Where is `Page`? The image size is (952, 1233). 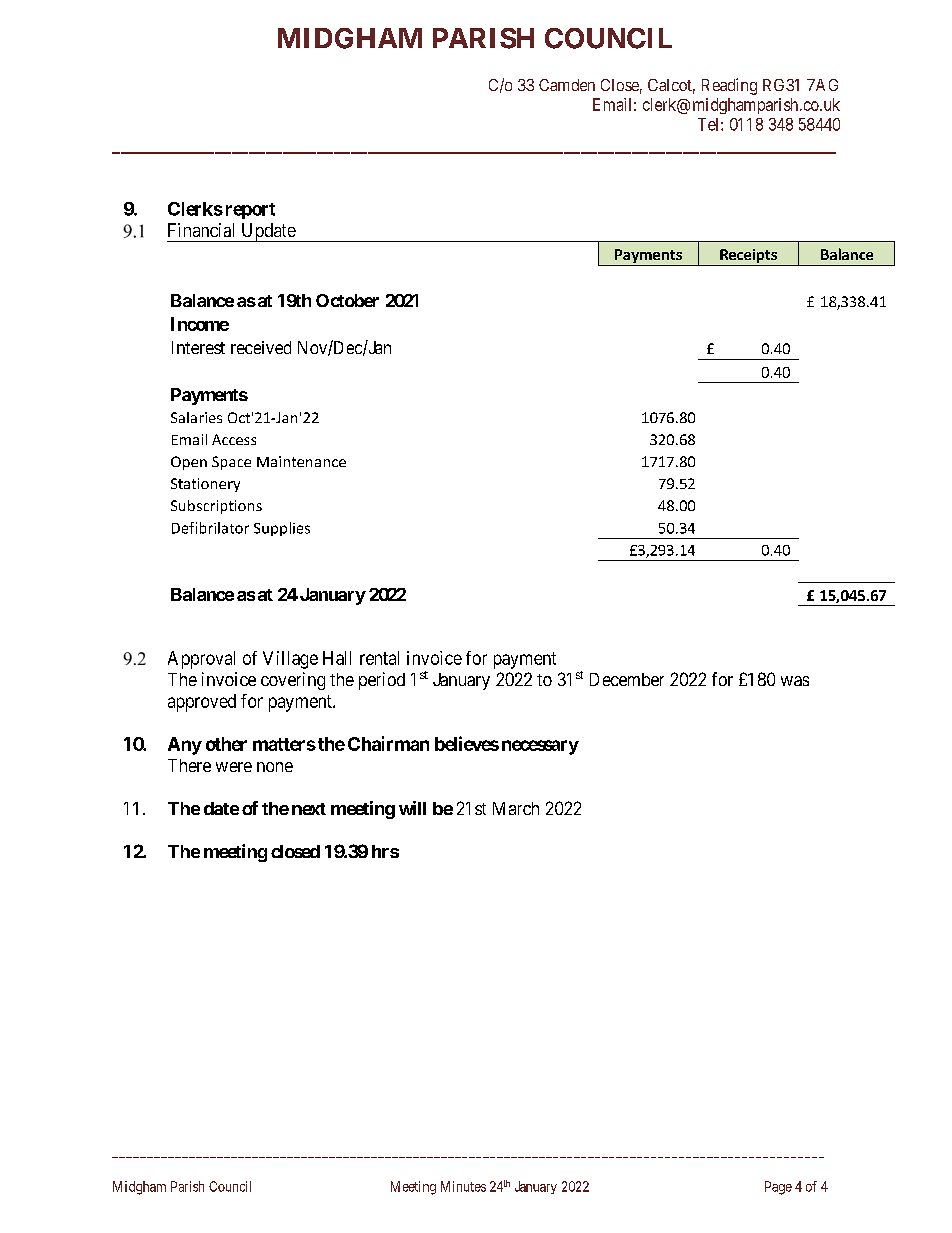 Page is located at coordinates (778, 1188).
